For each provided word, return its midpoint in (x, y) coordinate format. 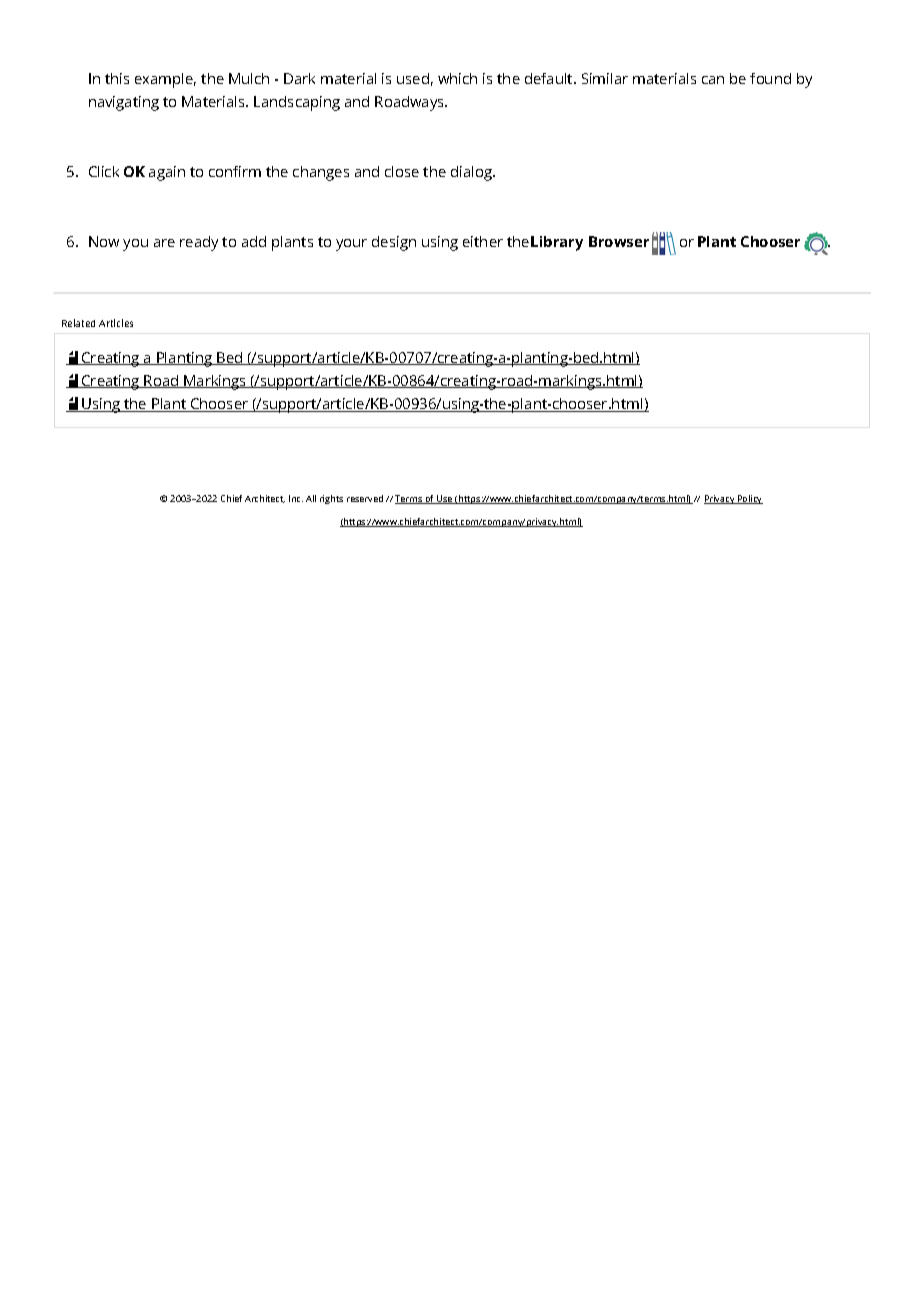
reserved (365, 498)
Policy (749, 499)
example (165, 80)
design (394, 243)
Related (78, 323)
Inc (296, 498)
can (713, 80)
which (457, 78)
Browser (619, 241)
